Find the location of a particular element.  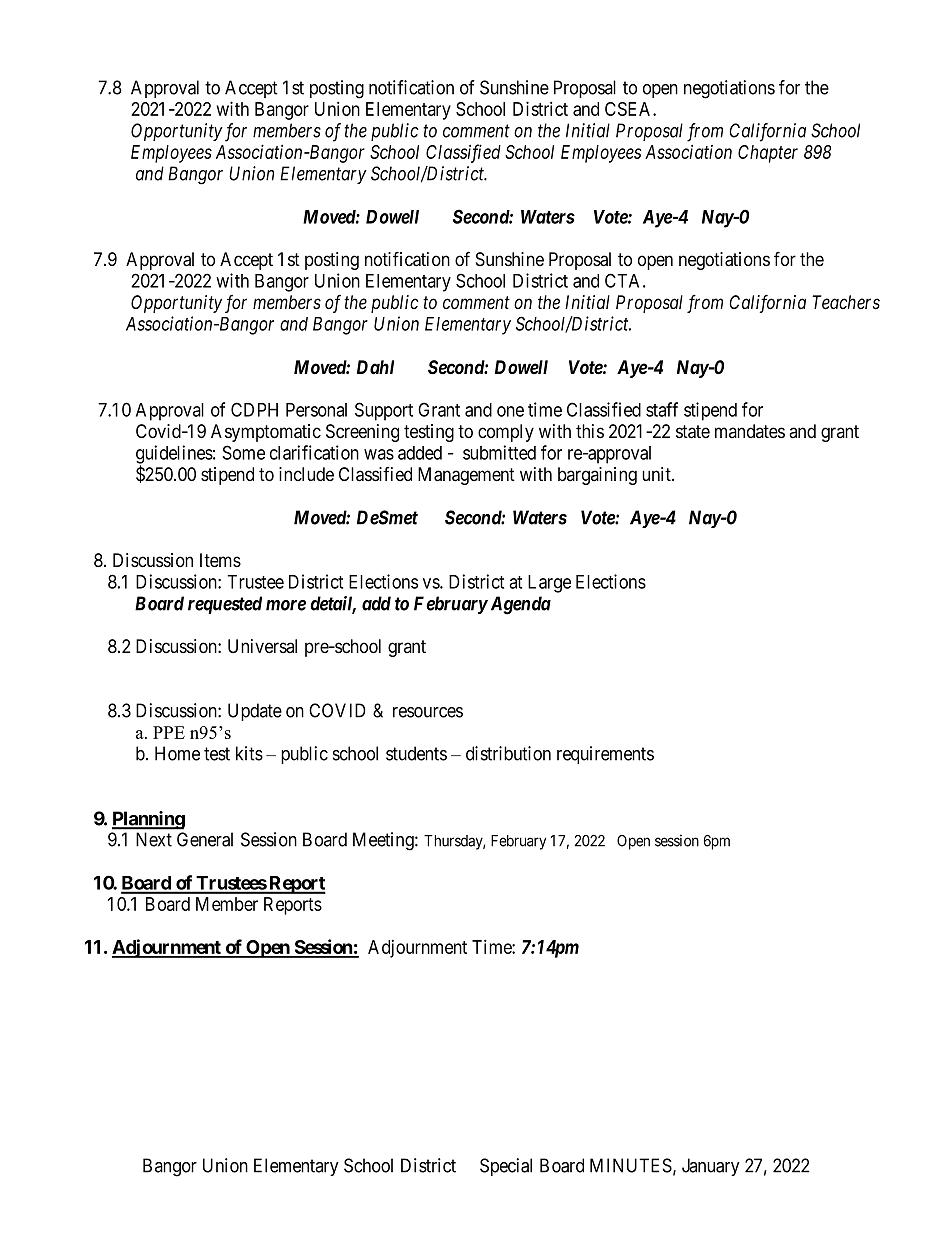

January is located at coordinates (711, 1167).
